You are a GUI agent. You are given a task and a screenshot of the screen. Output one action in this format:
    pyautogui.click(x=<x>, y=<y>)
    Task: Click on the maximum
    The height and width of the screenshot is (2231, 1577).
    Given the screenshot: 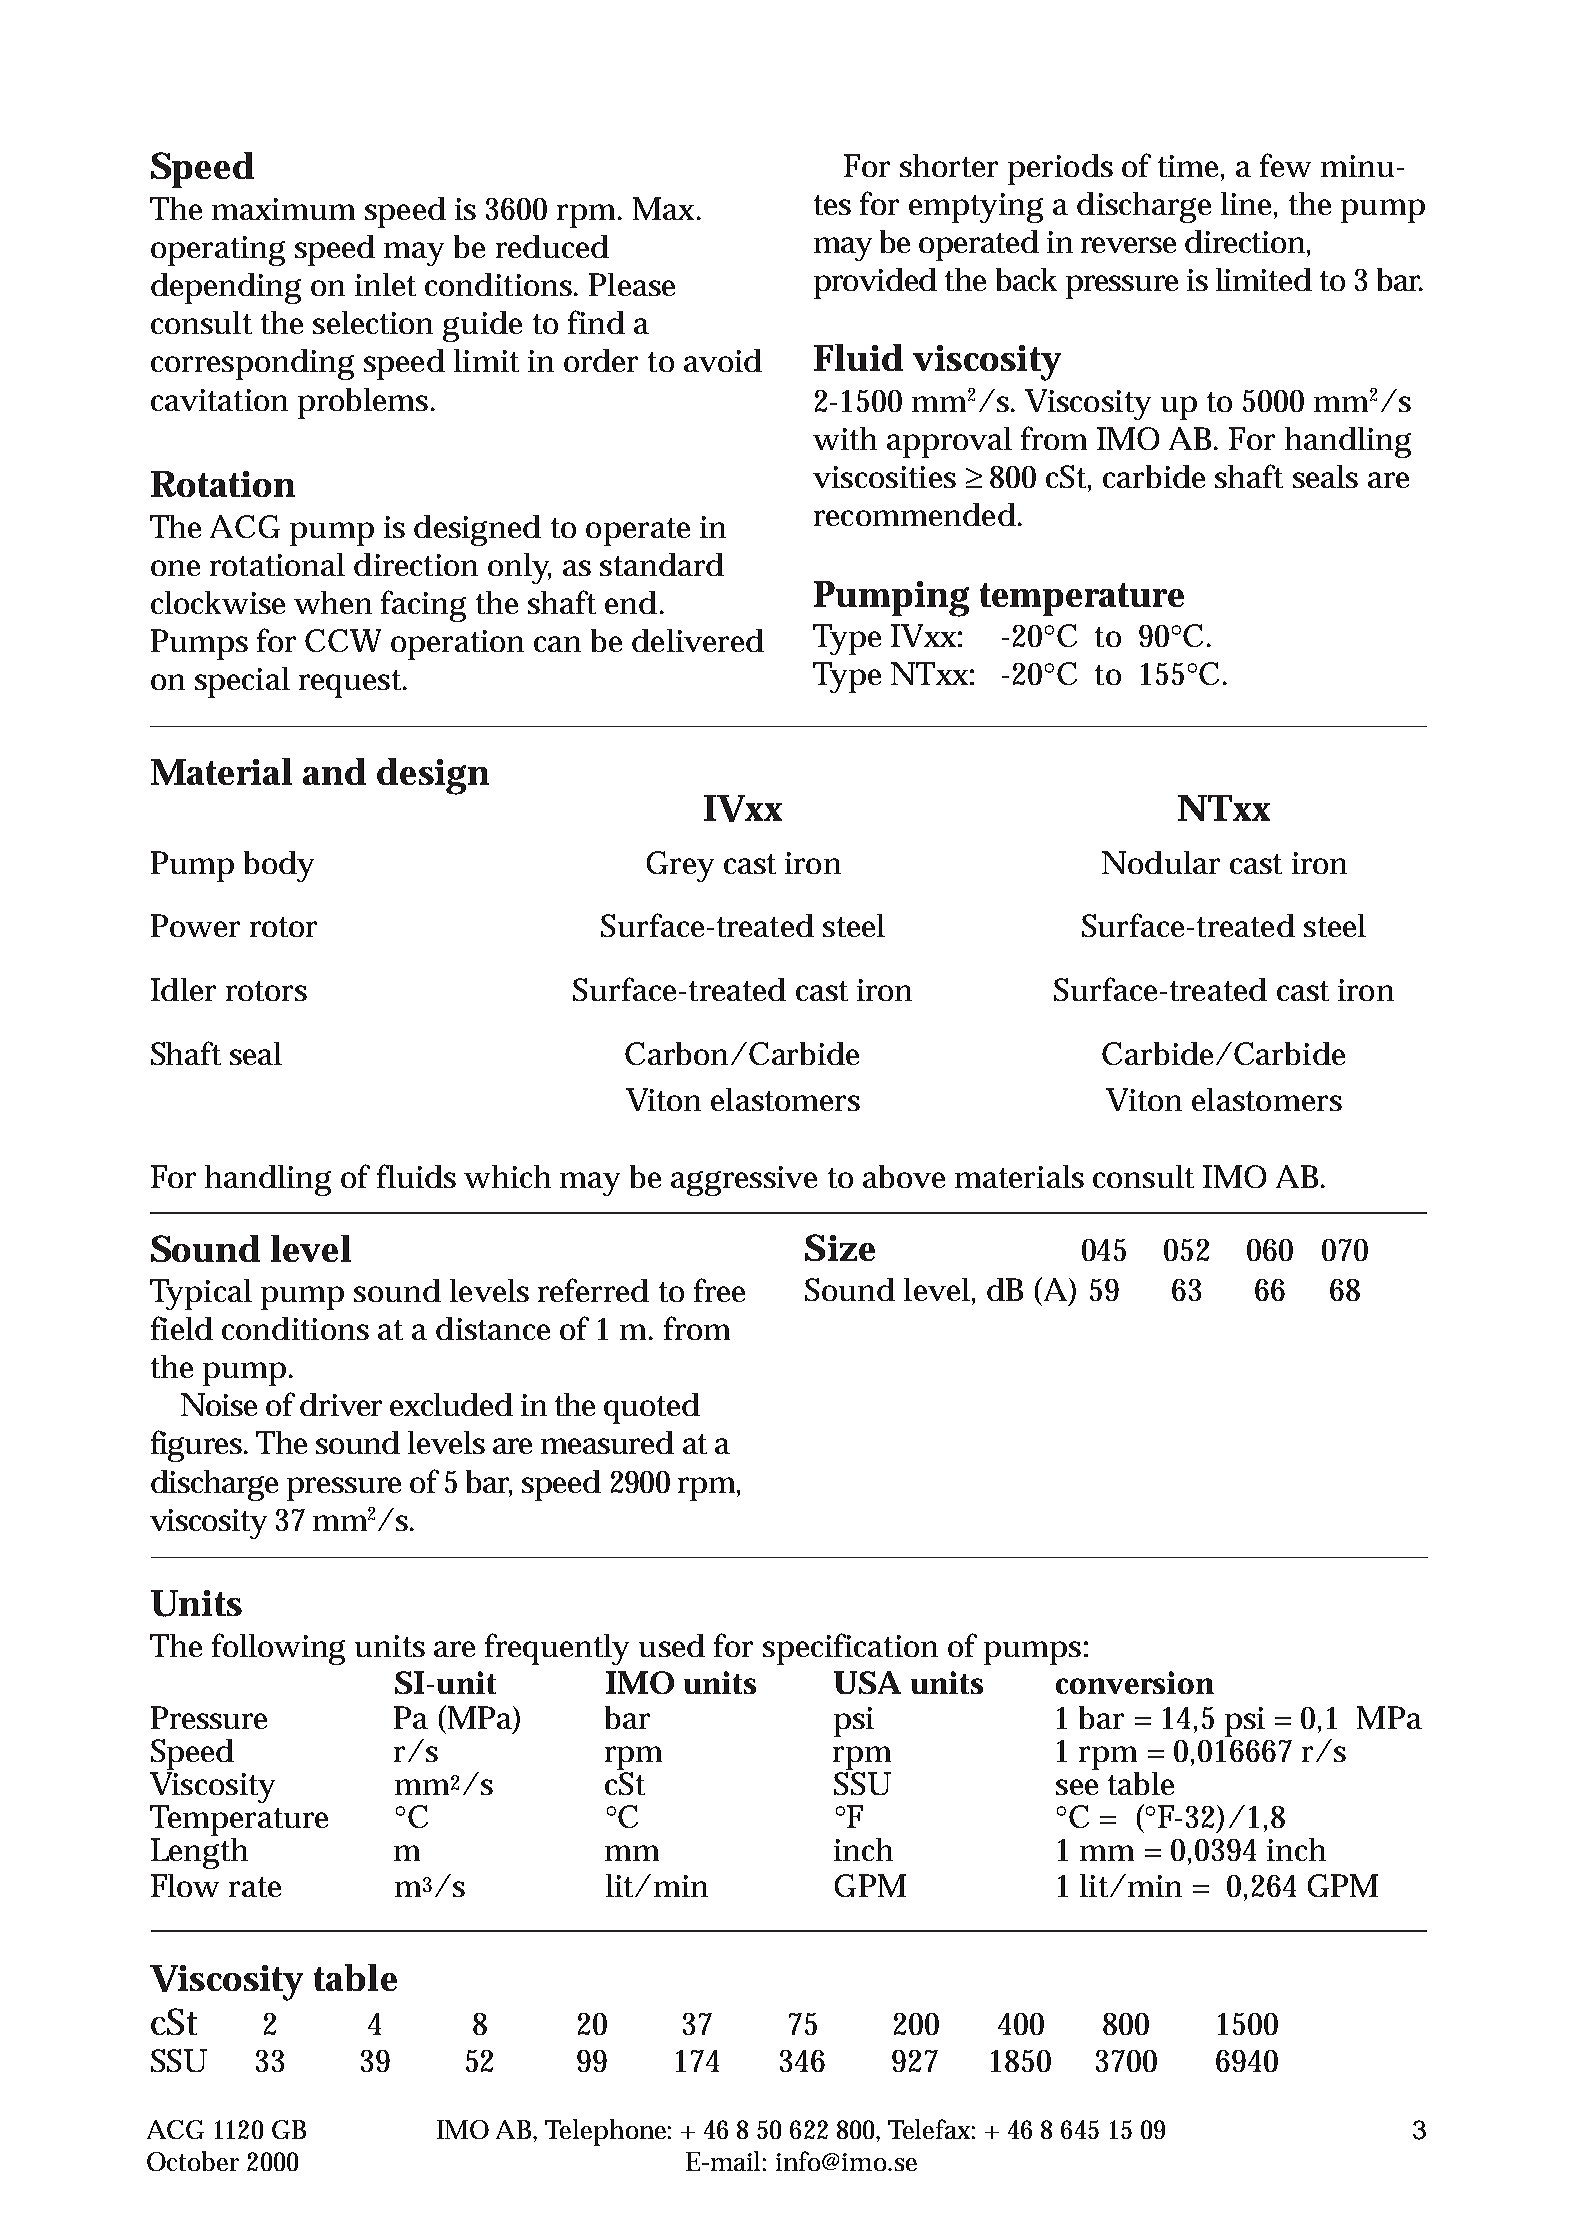 What is the action you would take?
    pyautogui.click(x=283, y=209)
